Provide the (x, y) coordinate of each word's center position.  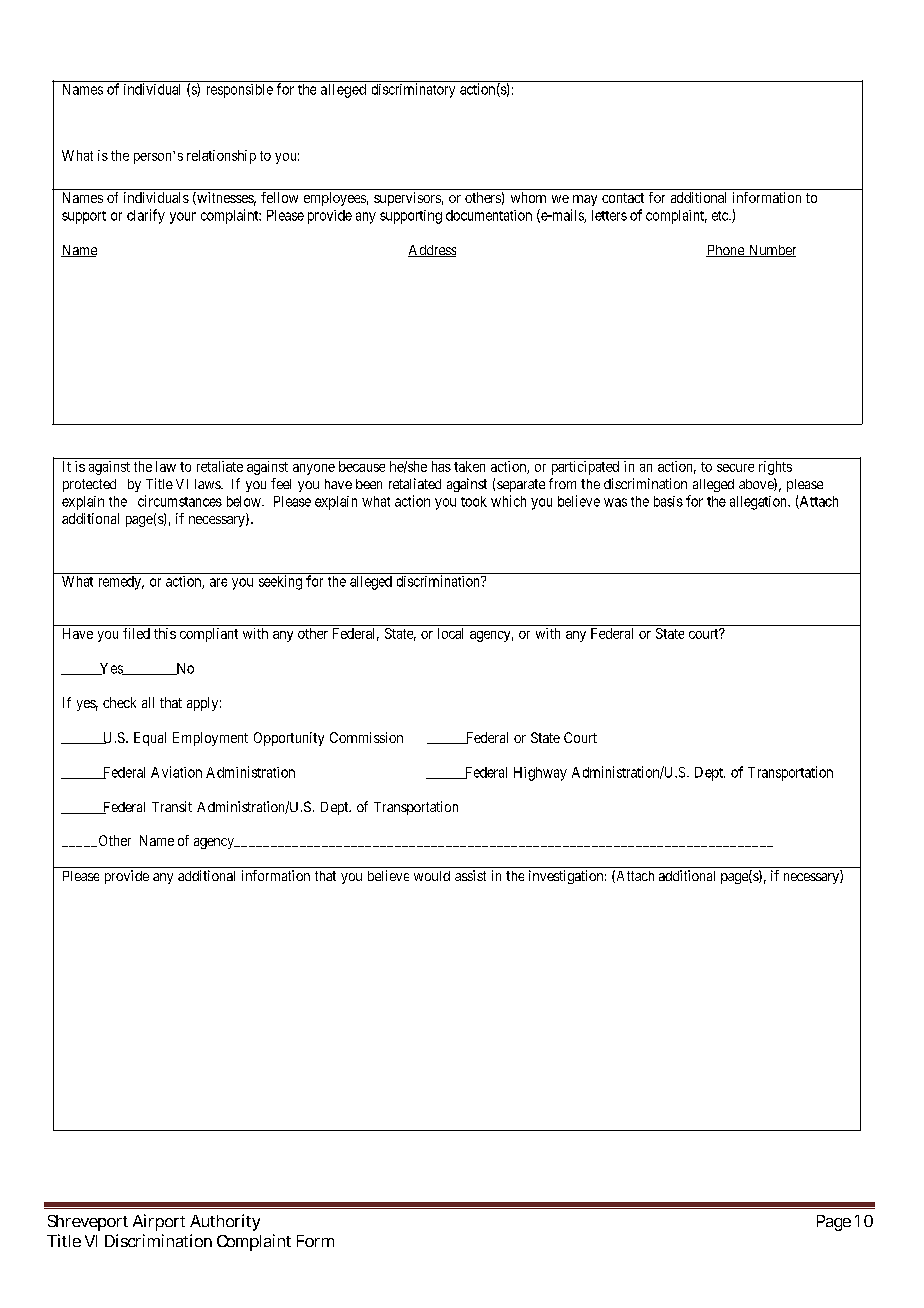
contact (623, 198)
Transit (172, 806)
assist (470, 875)
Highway (540, 774)
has (441, 466)
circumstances (180, 501)
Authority (225, 1222)
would (432, 876)
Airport (159, 1222)
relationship (221, 157)
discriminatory (413, 90)
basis (668, 501)
